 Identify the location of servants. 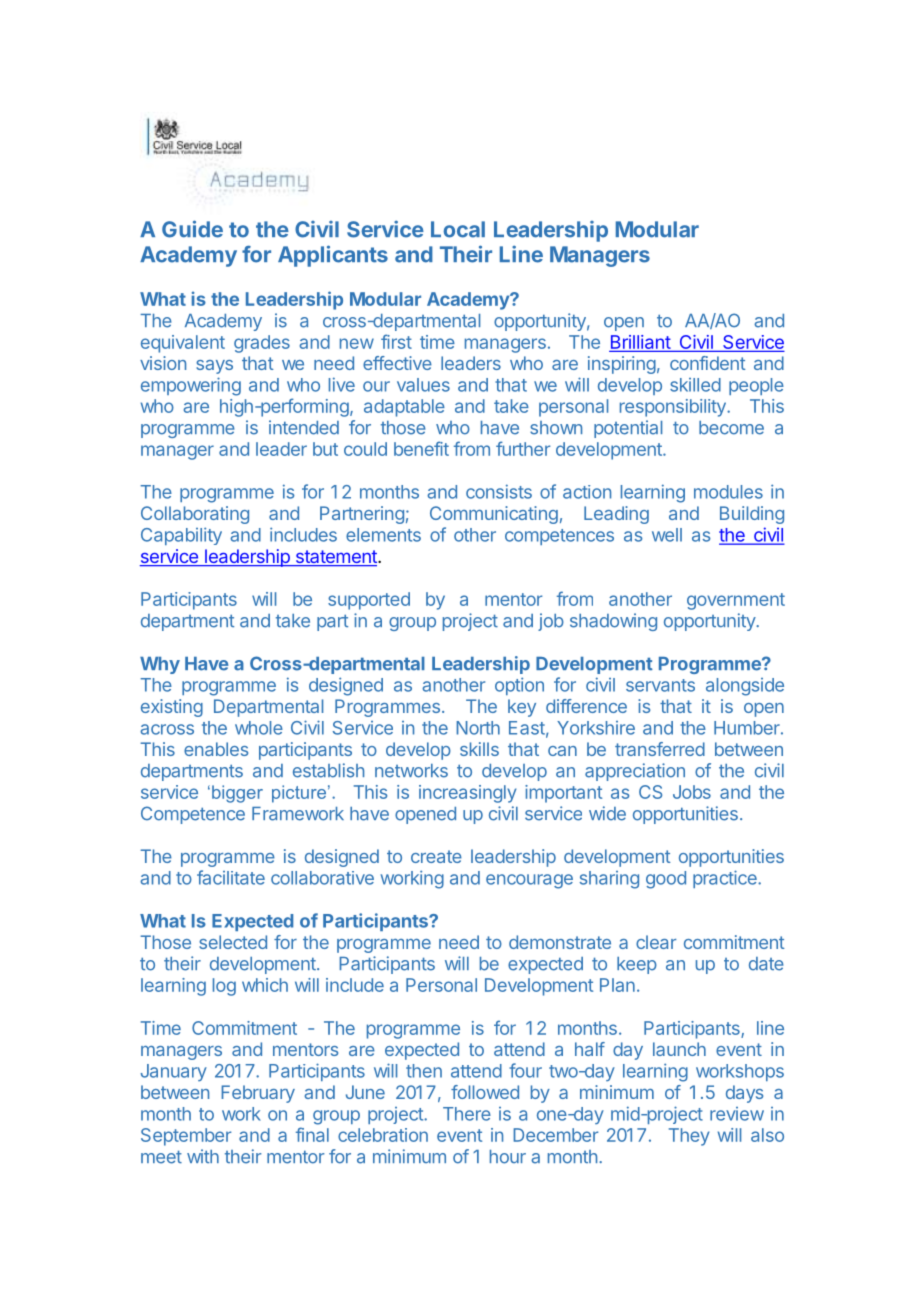
(660, 685).
